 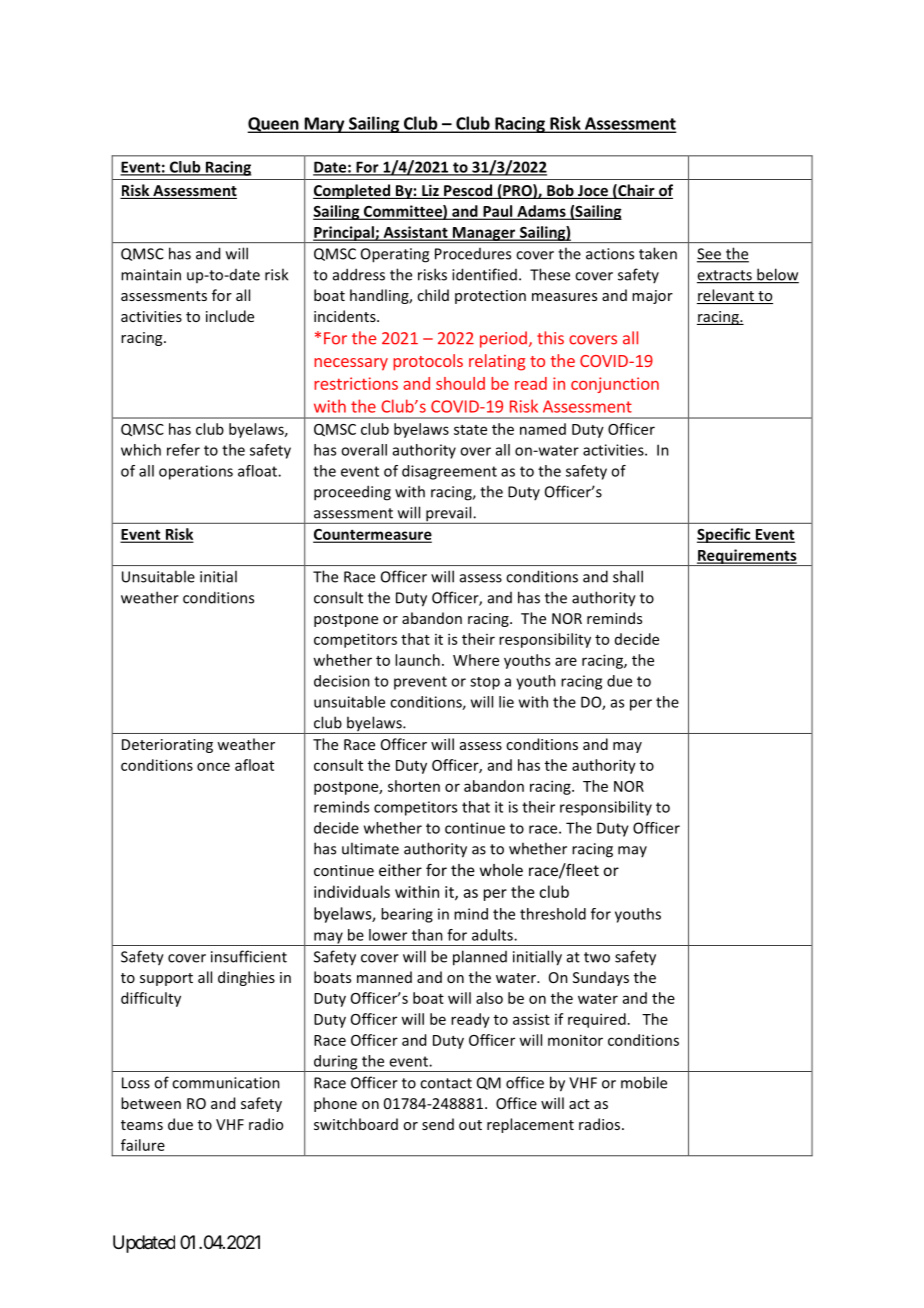 I want to click on two, so click(x=597, y=957).
